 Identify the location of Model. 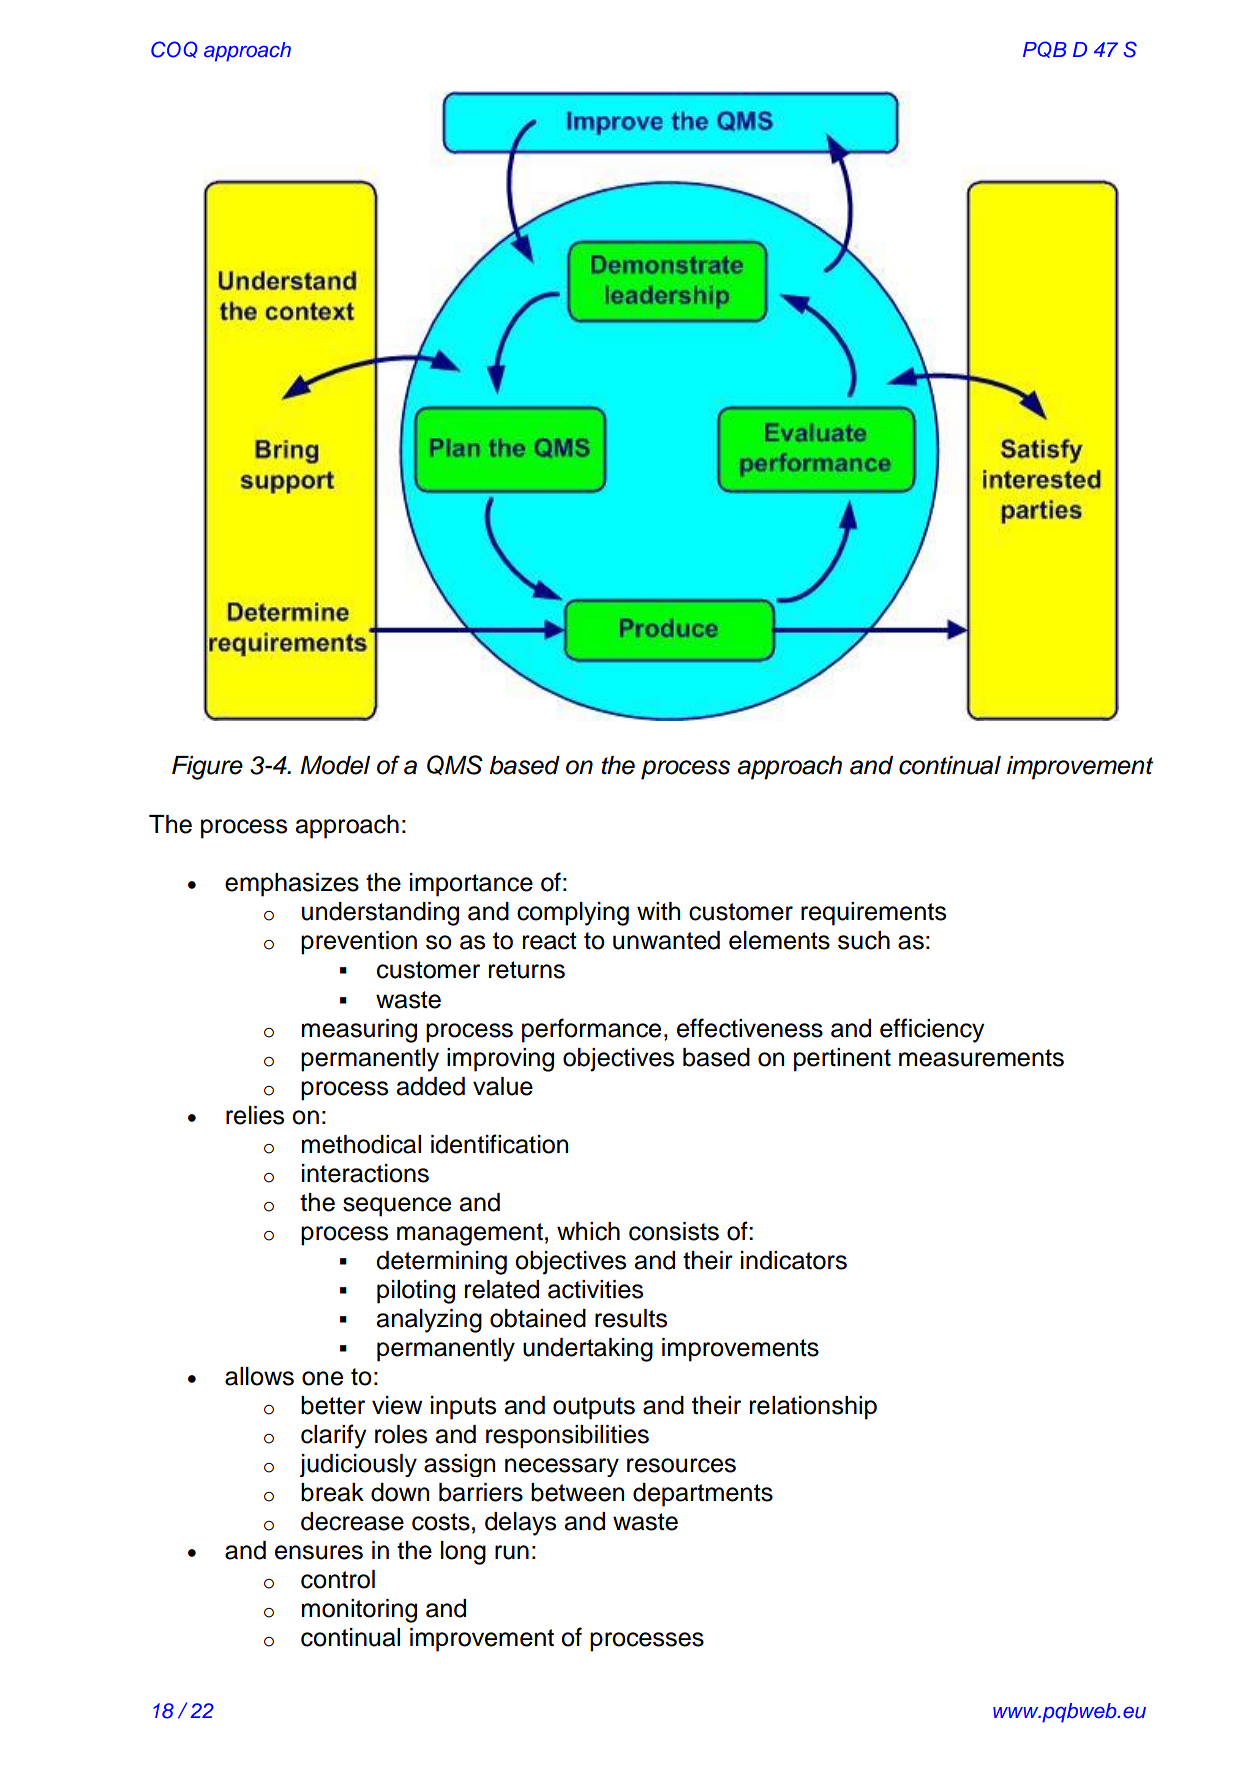
(335, 765).
